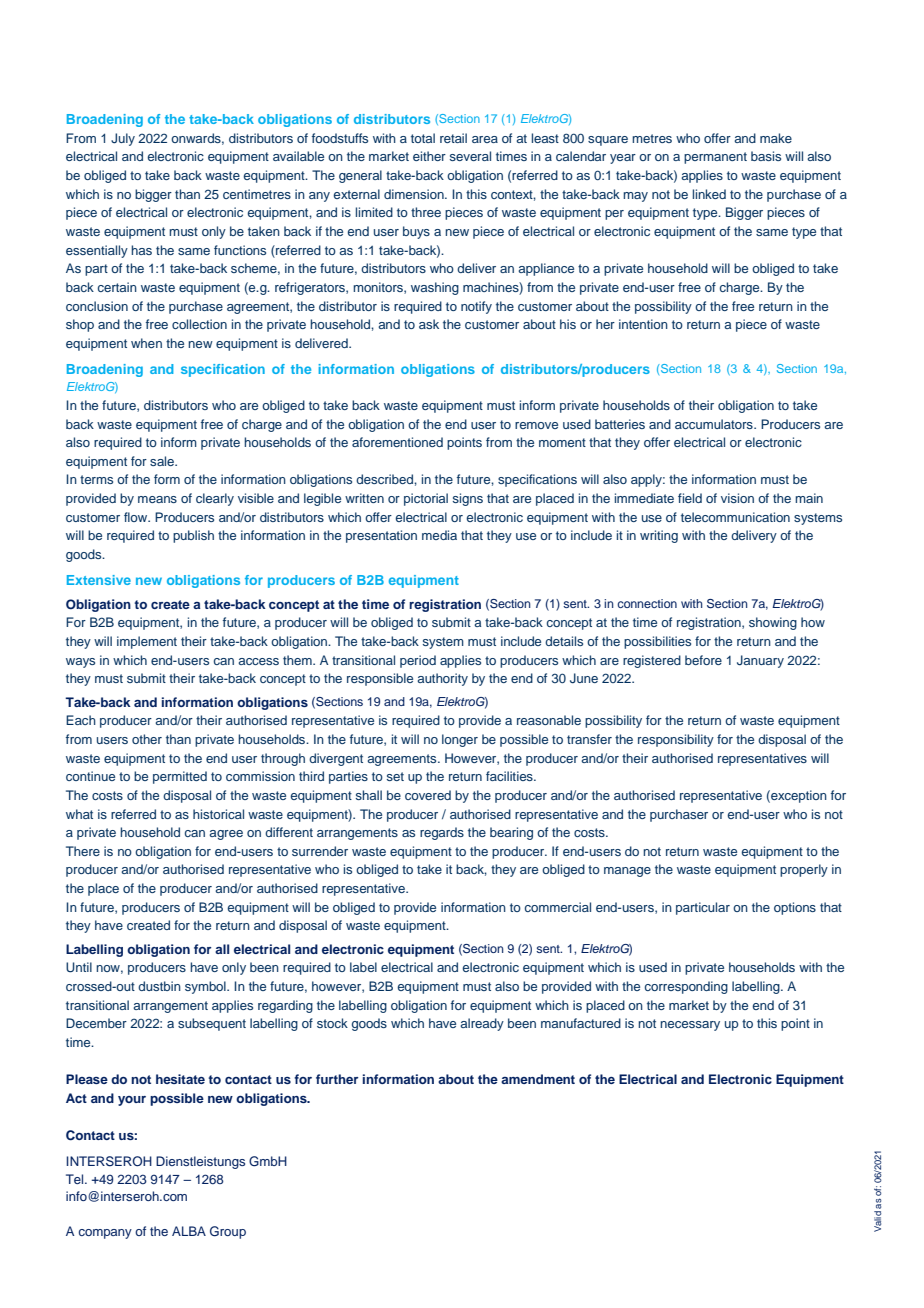  Describe the element at coordinates (218, 814) in the screenshot. I see `historical` at that location.
